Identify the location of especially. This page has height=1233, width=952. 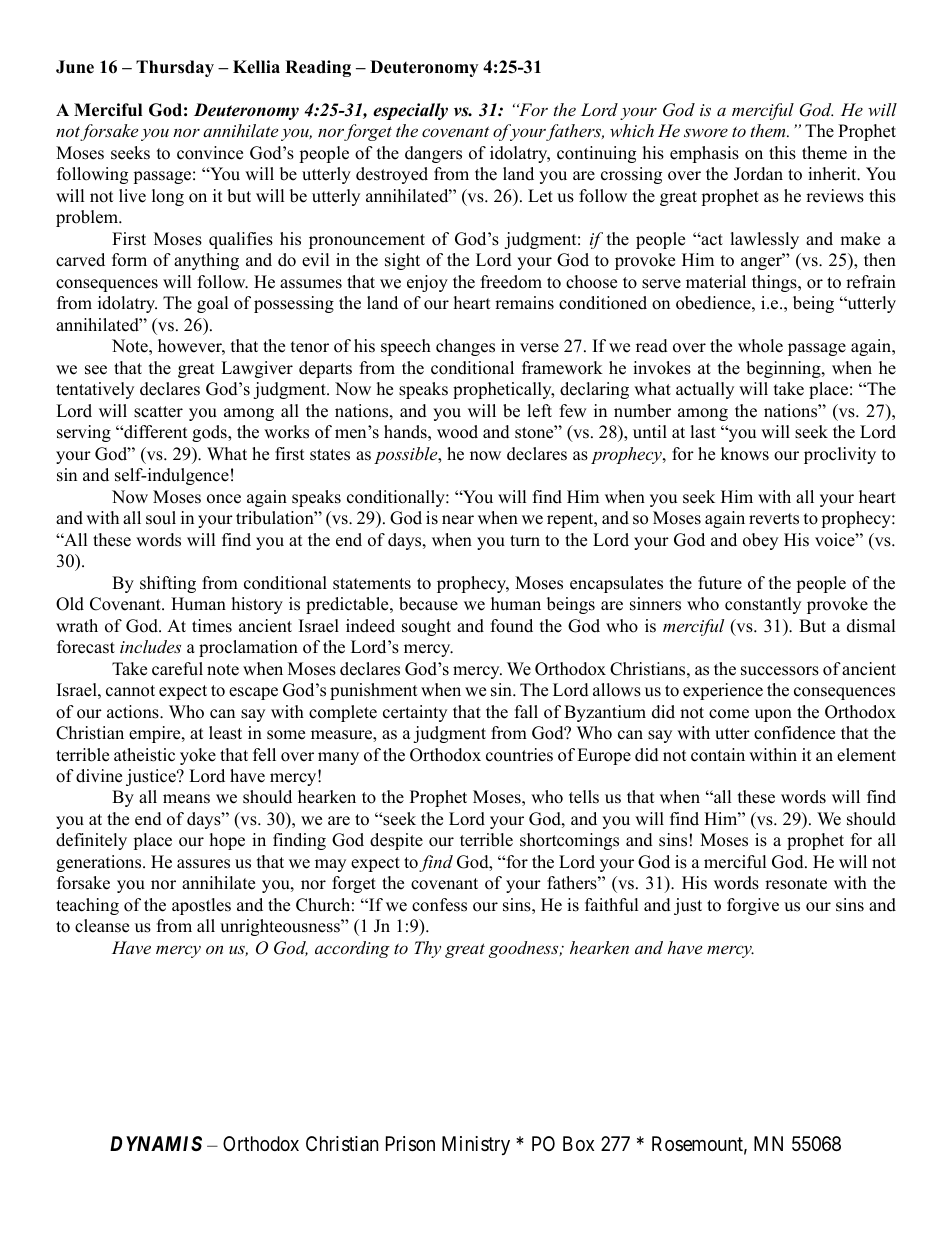
(410, 111).
